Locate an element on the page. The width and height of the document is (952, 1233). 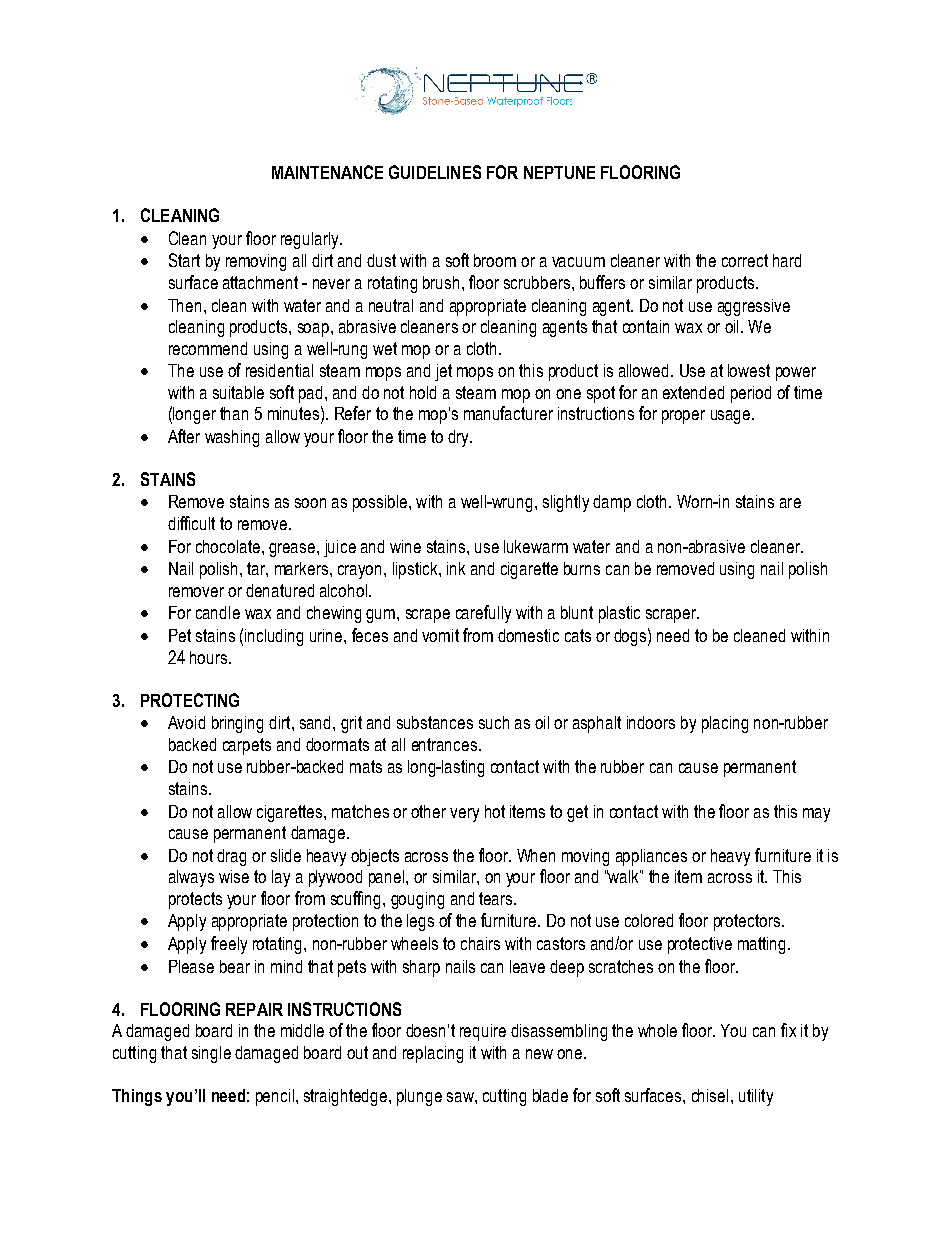
Start is located at coordinates (184, 260).
